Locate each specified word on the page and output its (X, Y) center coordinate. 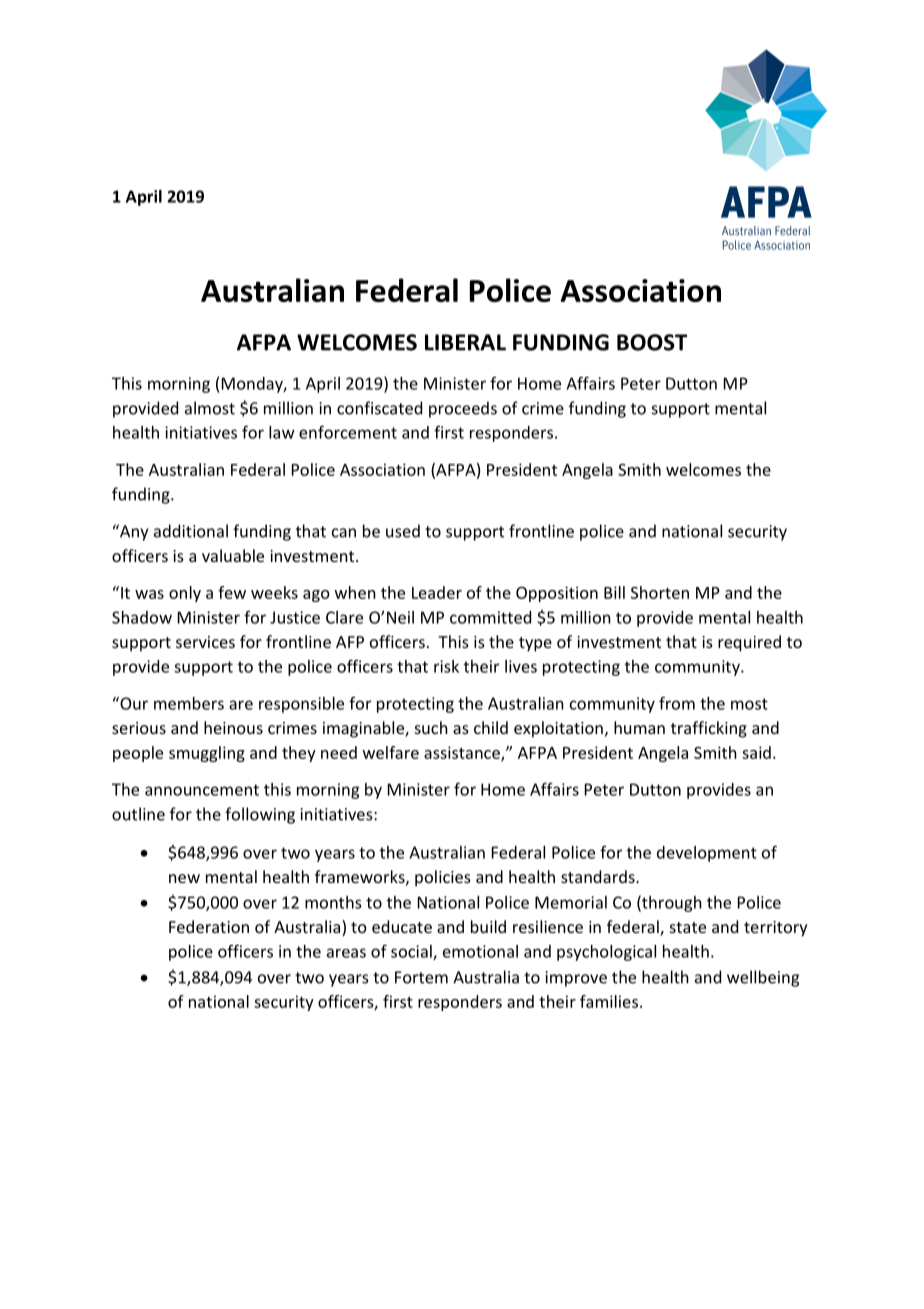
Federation (209, 926)
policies (443, 878)
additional (191, 531)
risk (446, 666)
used (403, 531)
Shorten (660, 592)
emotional (480, 951)
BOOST (652, 342)
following (260, 815)
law (282, 432)
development (707, 854)
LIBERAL (465, 342)
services (205, 642)
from (677, 703)
